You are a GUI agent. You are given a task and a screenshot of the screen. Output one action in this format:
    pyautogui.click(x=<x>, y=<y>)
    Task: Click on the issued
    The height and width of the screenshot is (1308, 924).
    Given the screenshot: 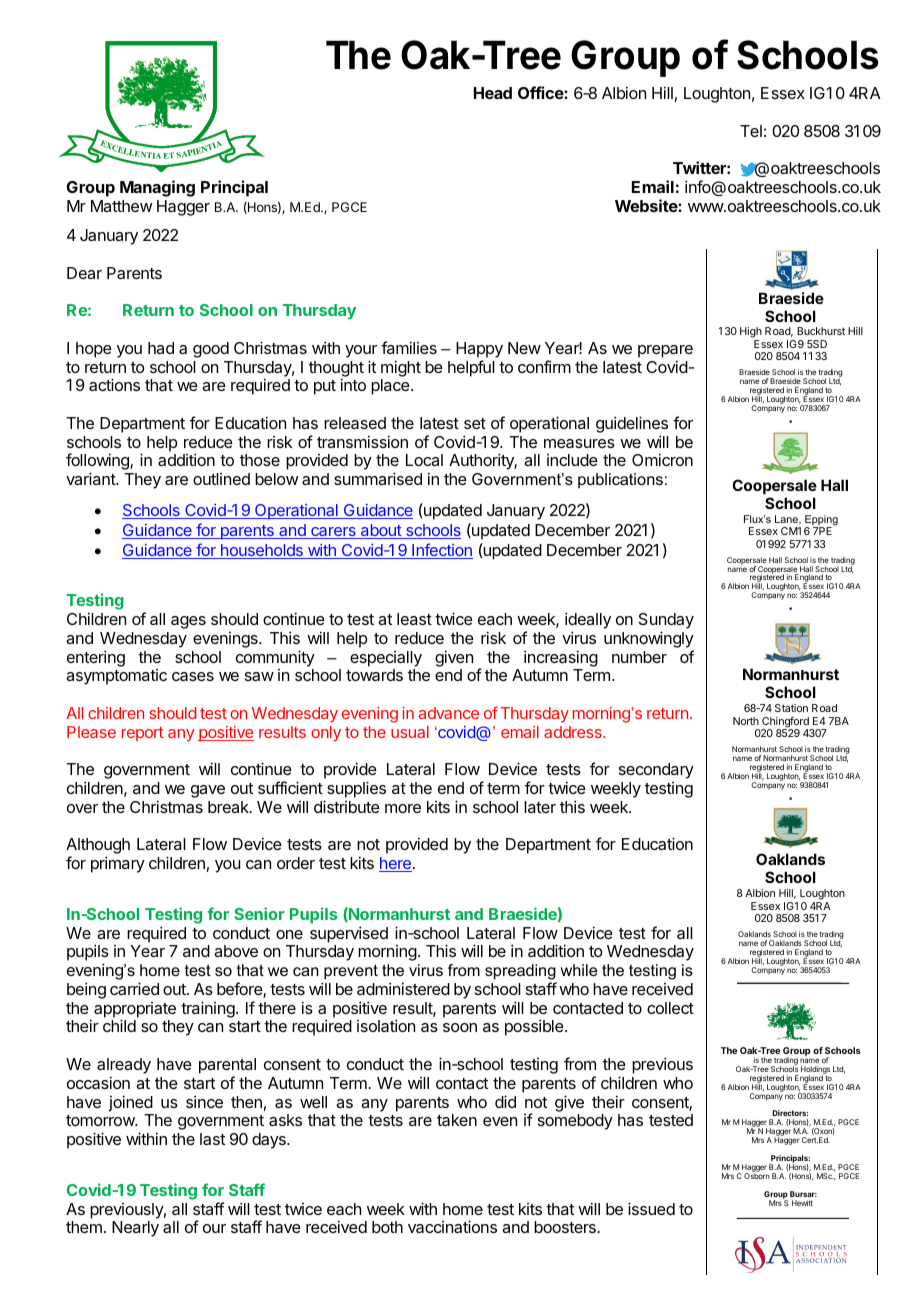 What is the action you would take?
    pyautogui.click(x=651, y=1208)
